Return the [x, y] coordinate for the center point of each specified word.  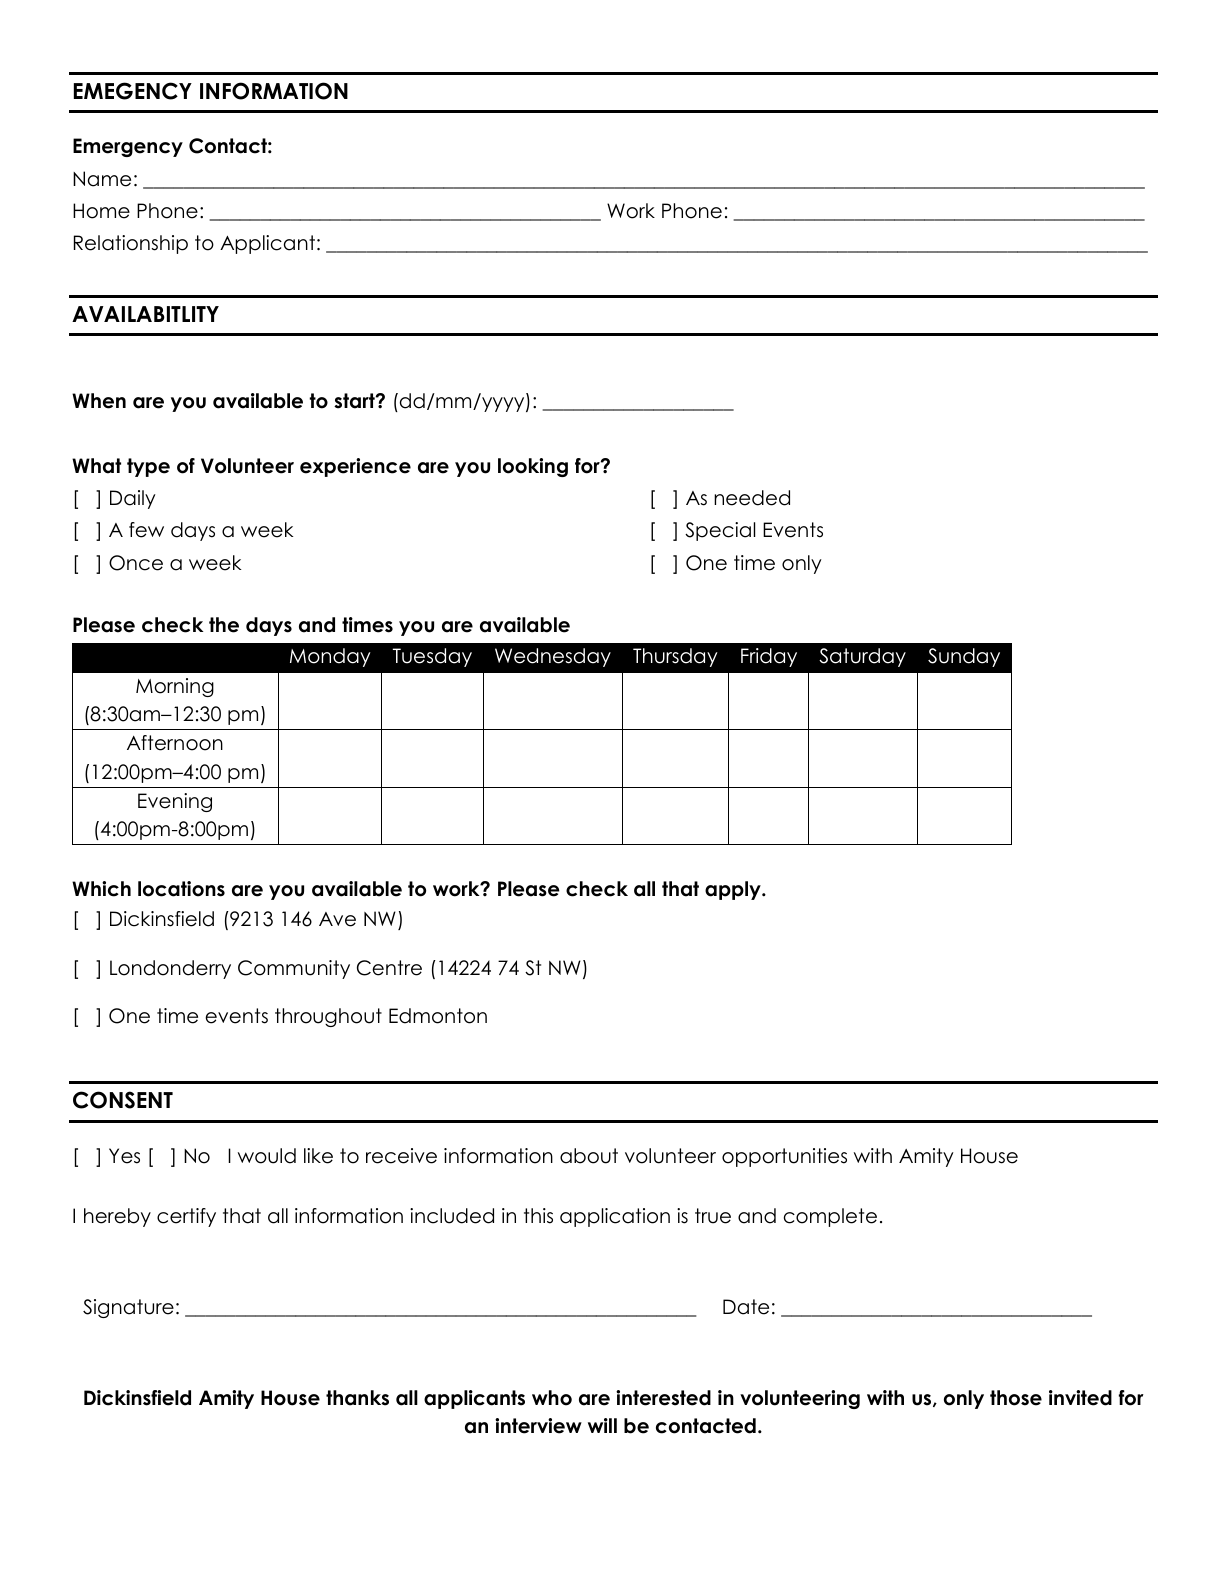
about [589, 1156]
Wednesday [553, 657]
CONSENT [123, 1100]
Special [720, 531]
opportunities [784, 1157]
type [148, 467]
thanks [357, 1398]
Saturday [862, 657]
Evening [175, 802]
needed [752, 498]
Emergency [128, 147]
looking [533, 467]
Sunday [964, 657]
